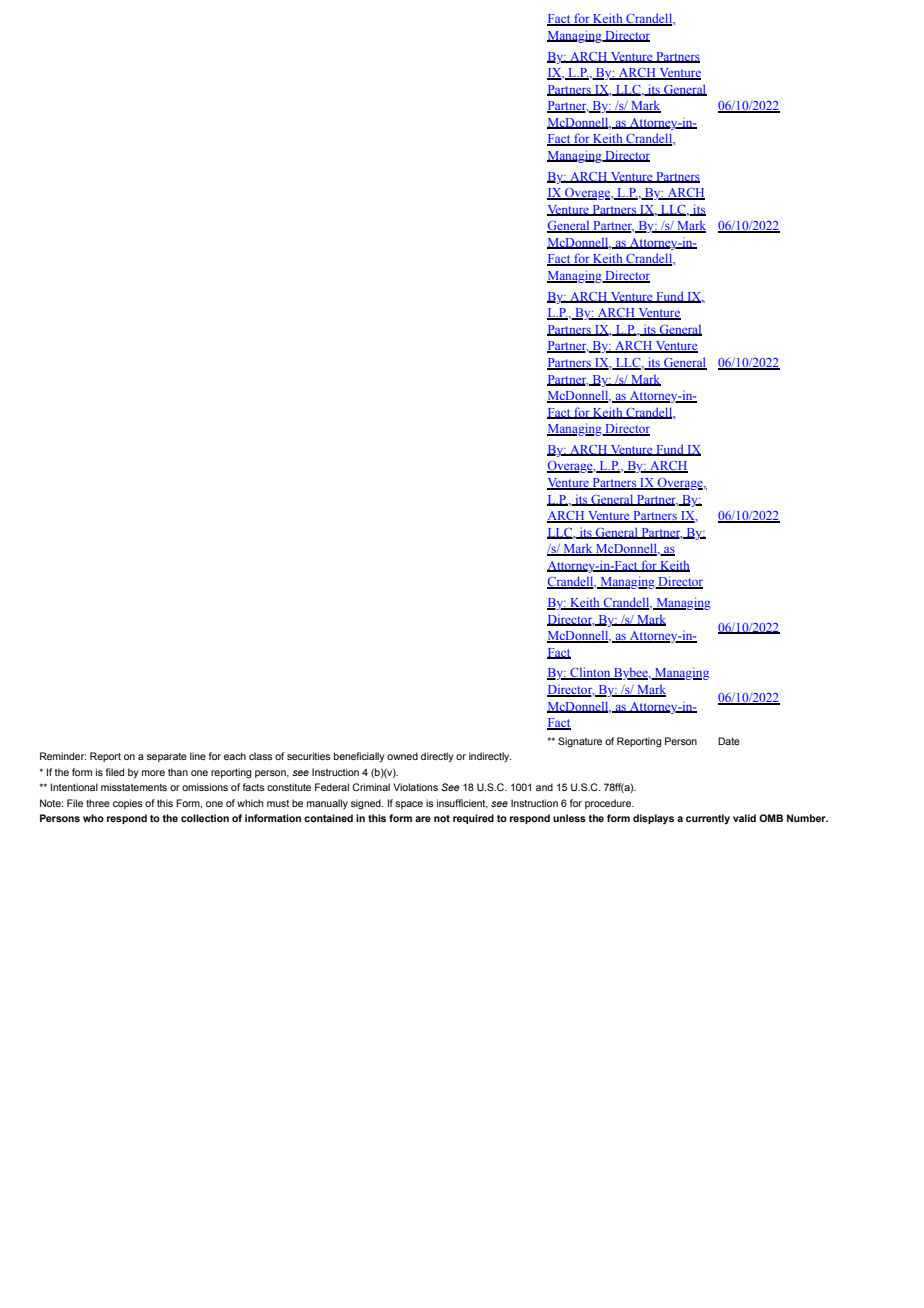 The width and height of the screenshot is (924, 1308). What do you see at coordinates (580, 742) in the screenshot?
I see `Signature` at bounding box center [580, 742].
